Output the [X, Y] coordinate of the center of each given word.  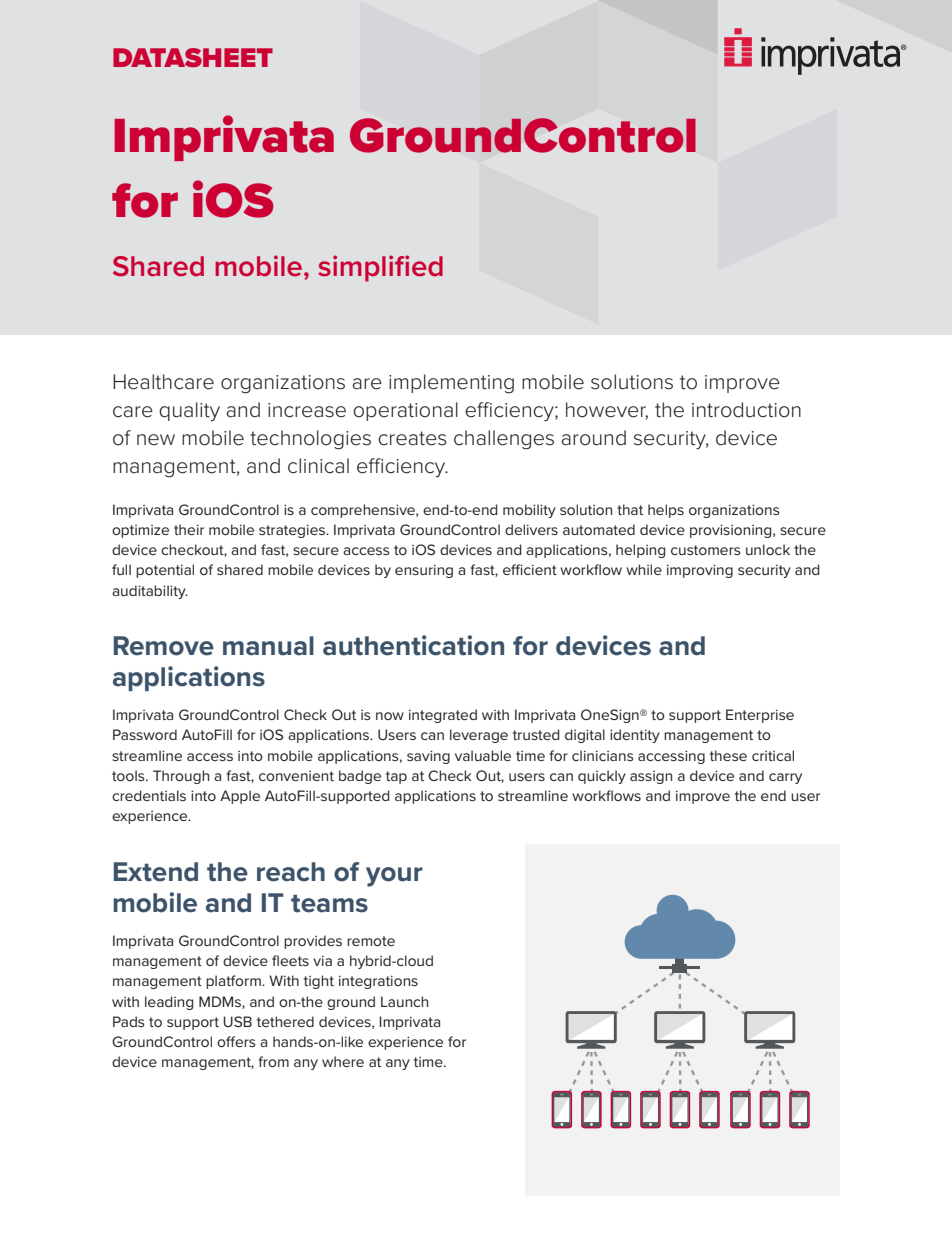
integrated [443, 716]
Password [145, 734]
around [593, 438]
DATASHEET [193, 58]
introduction [746, 410]
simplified [381, 268]
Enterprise [760, 716]
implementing [451, 384]
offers [236, 1041]
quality [189, 412]
